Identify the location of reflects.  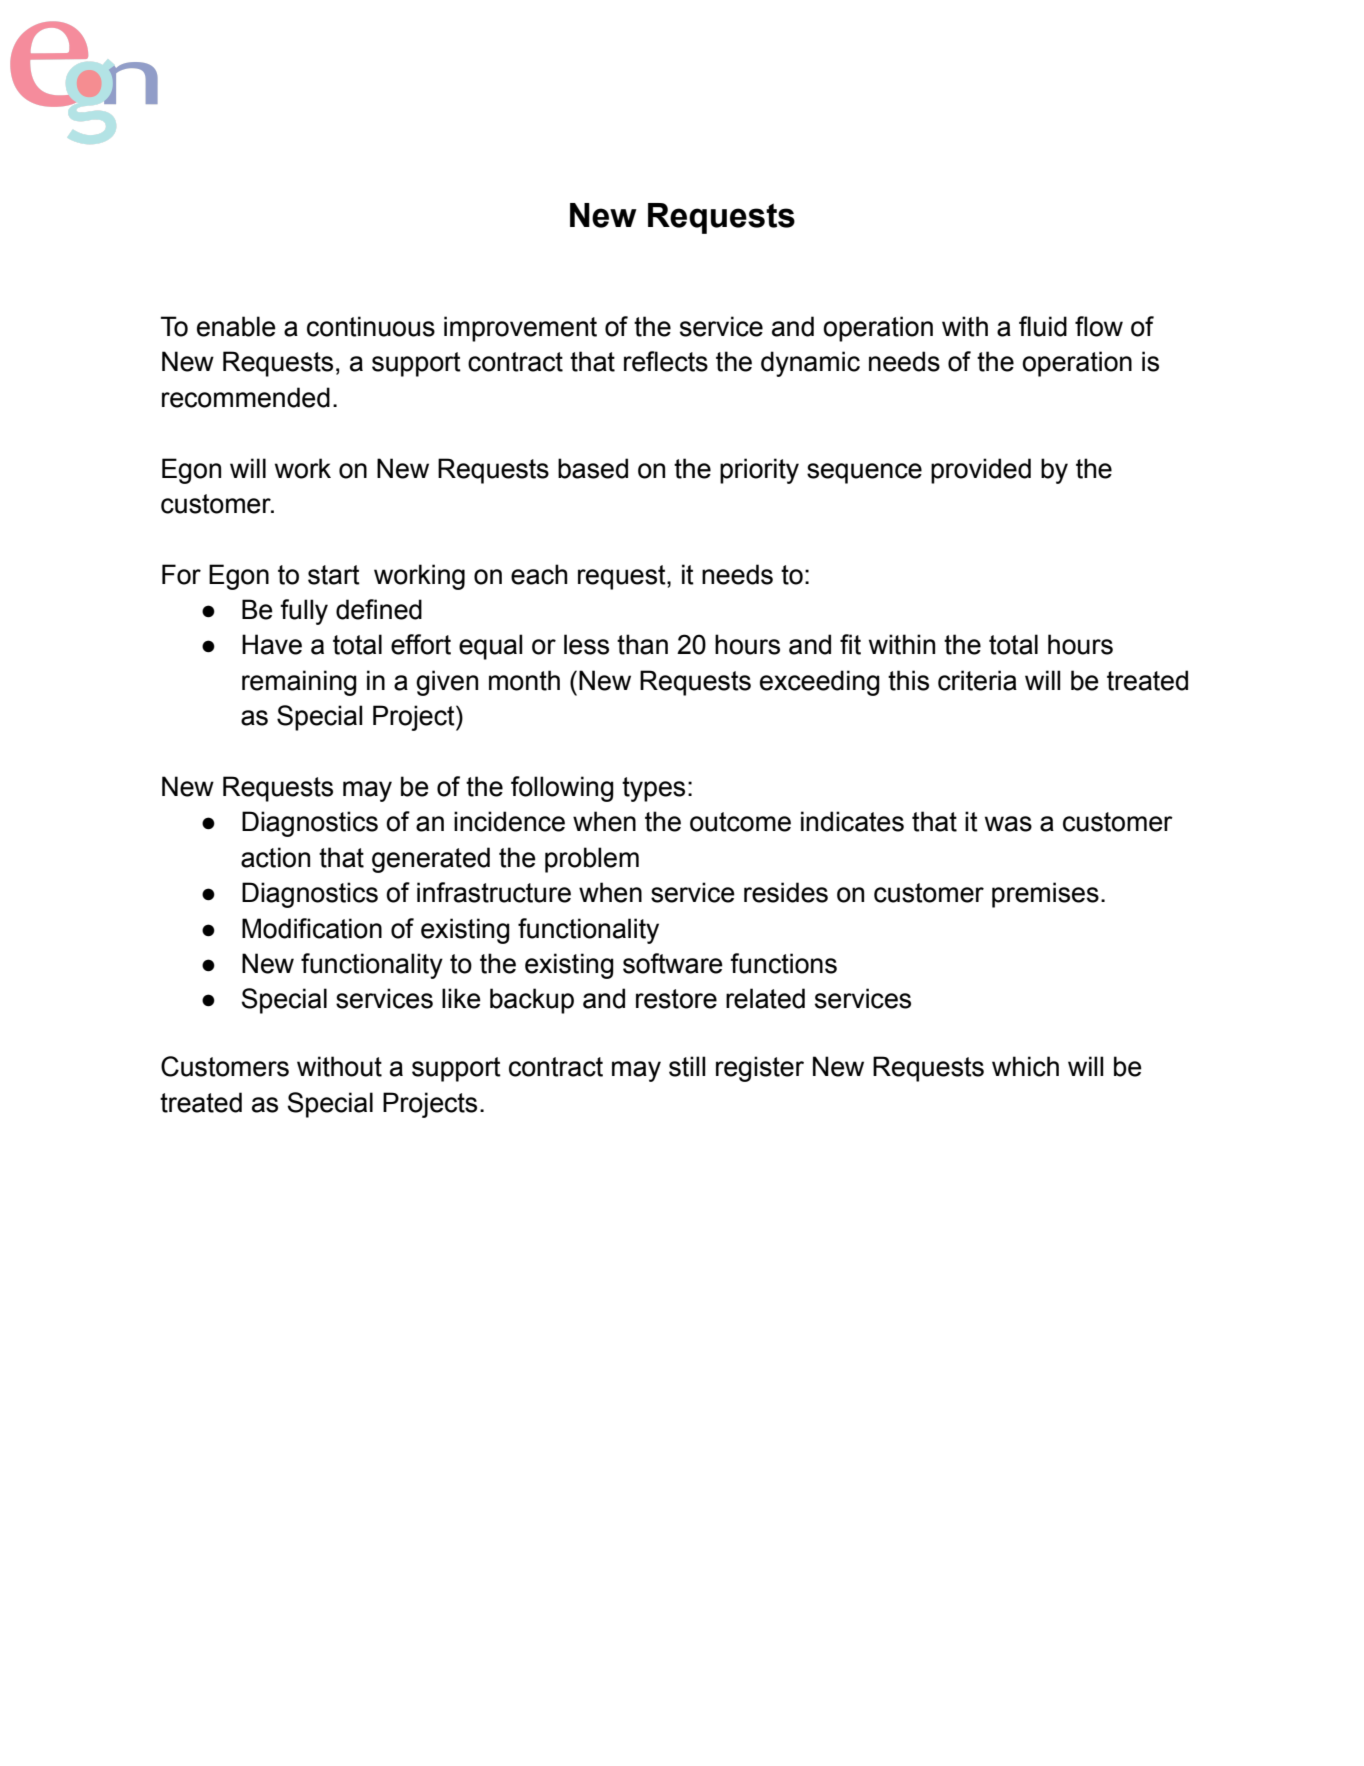
(666, 361).
